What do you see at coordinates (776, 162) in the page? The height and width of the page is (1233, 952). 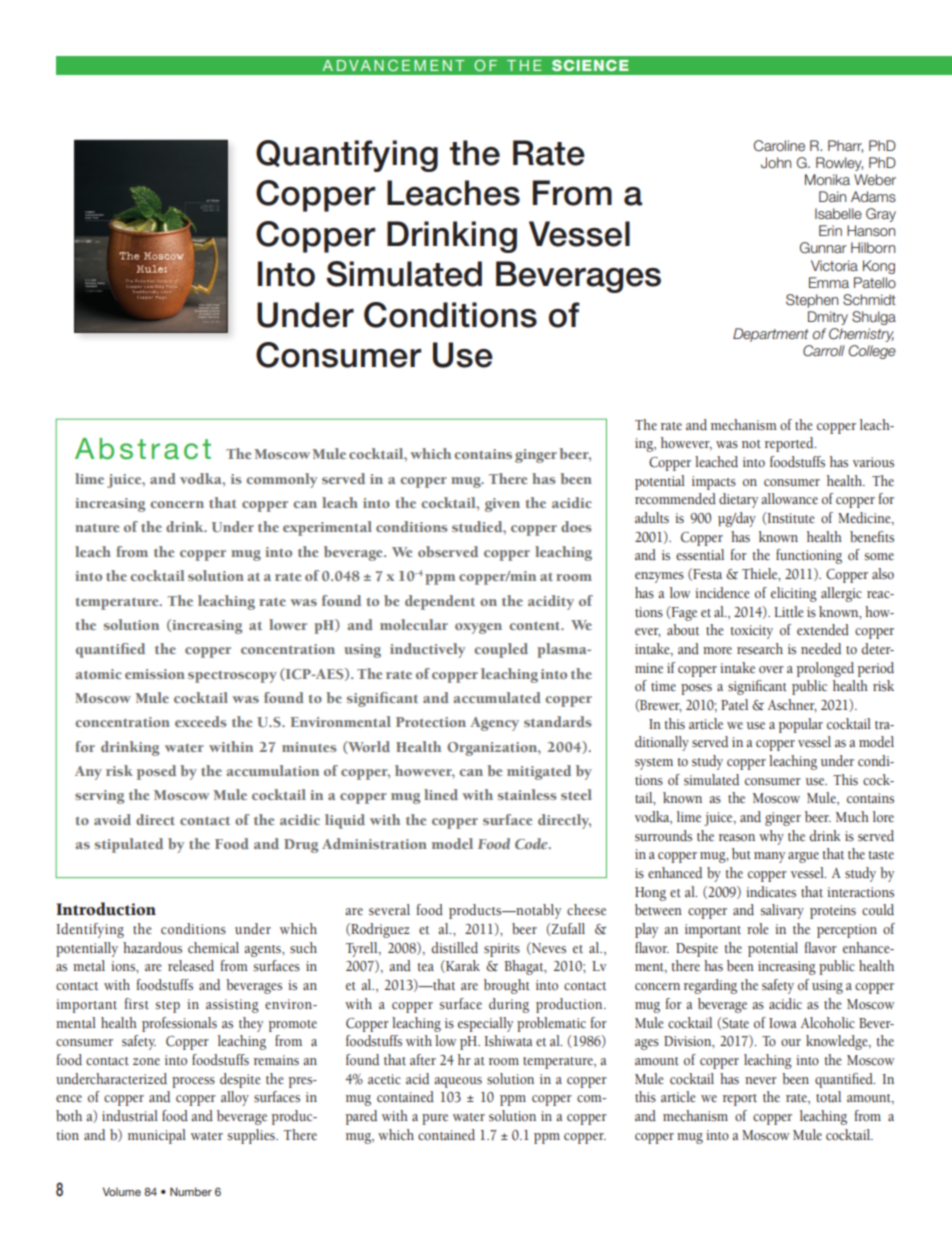 I see `John` at bounding box center [776, 162].
